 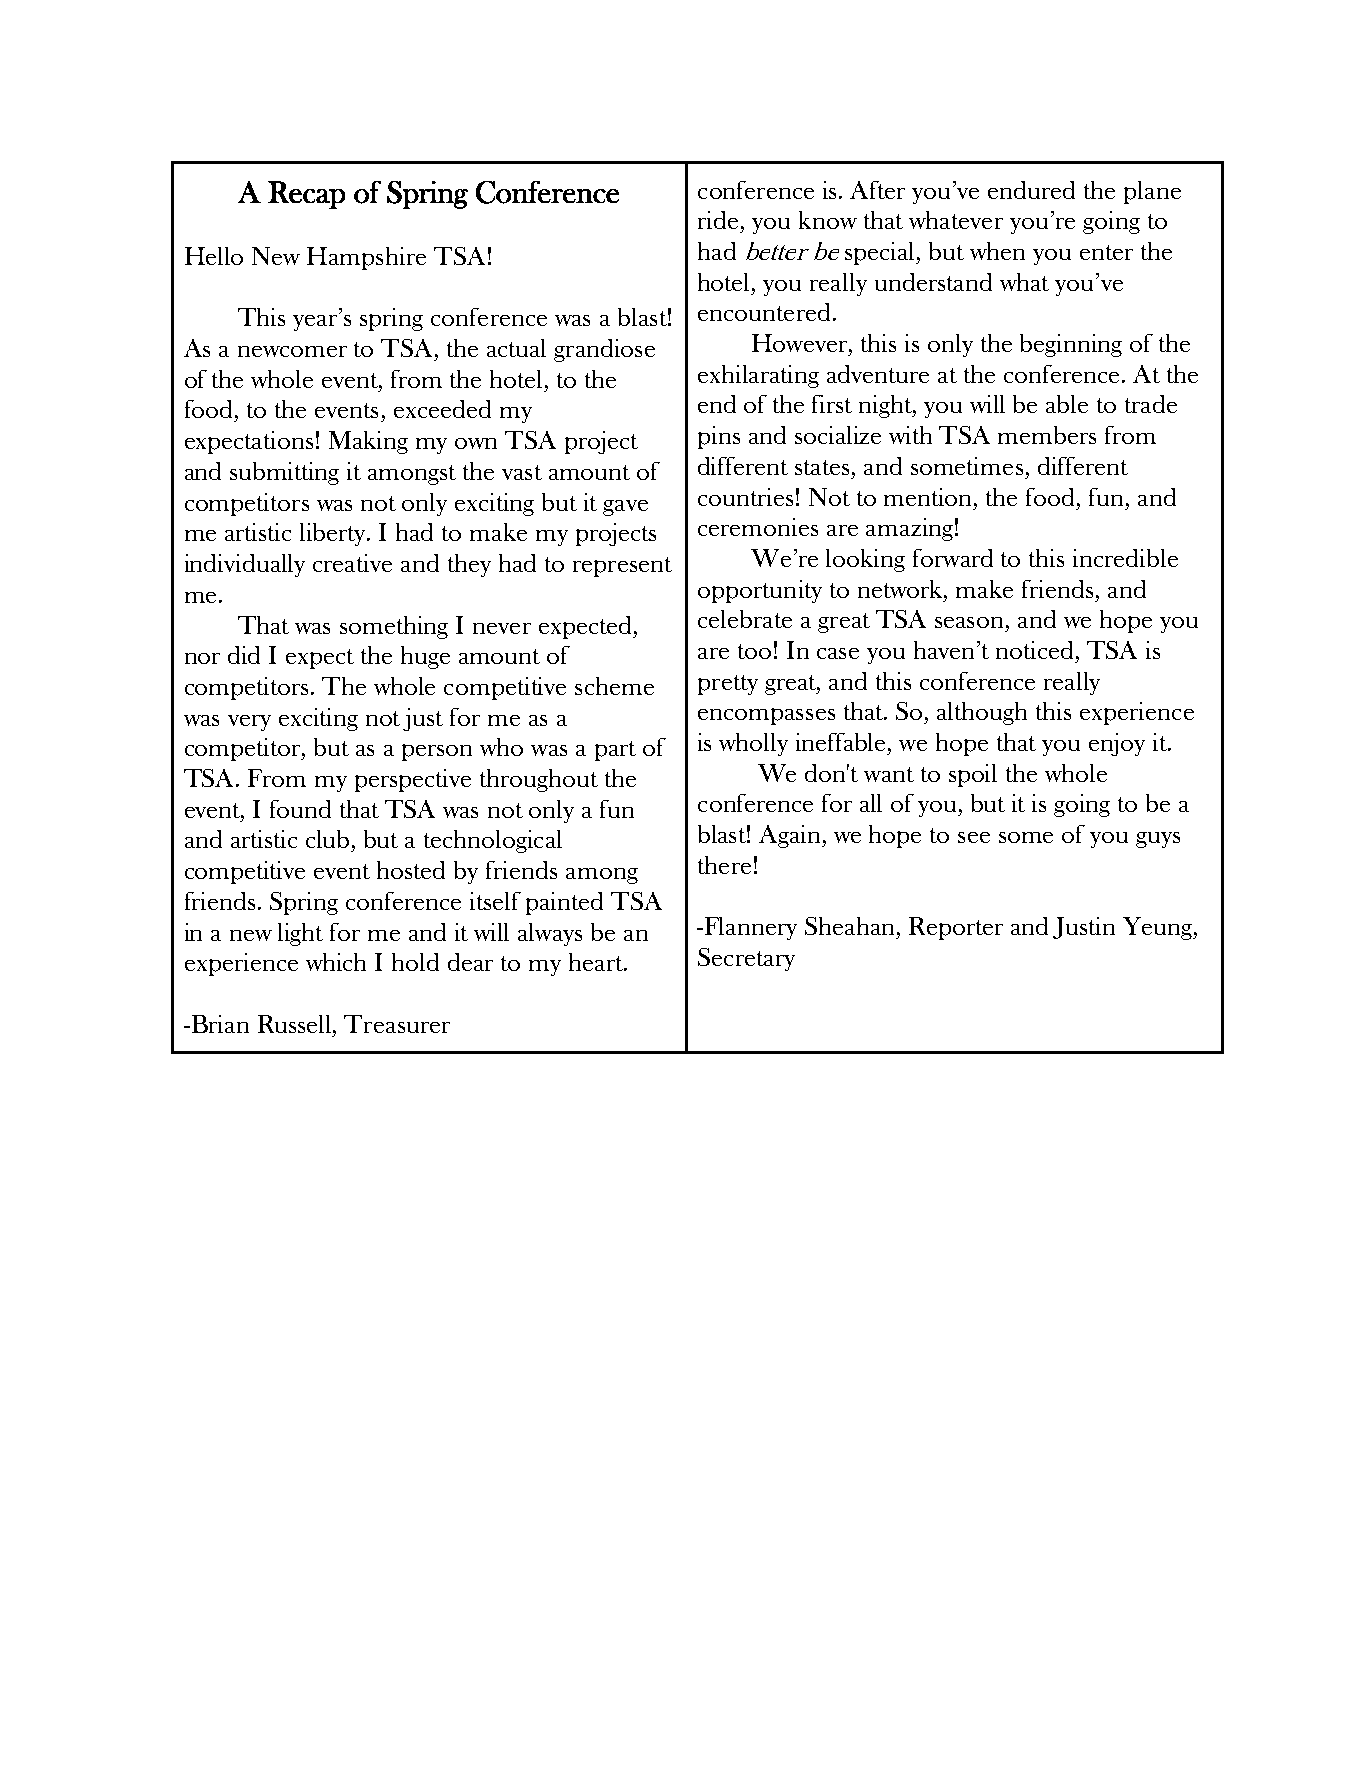 What do you see at coordinates (306, 195) in the document?
I see `Recap` at bounding box center [306, 195].
